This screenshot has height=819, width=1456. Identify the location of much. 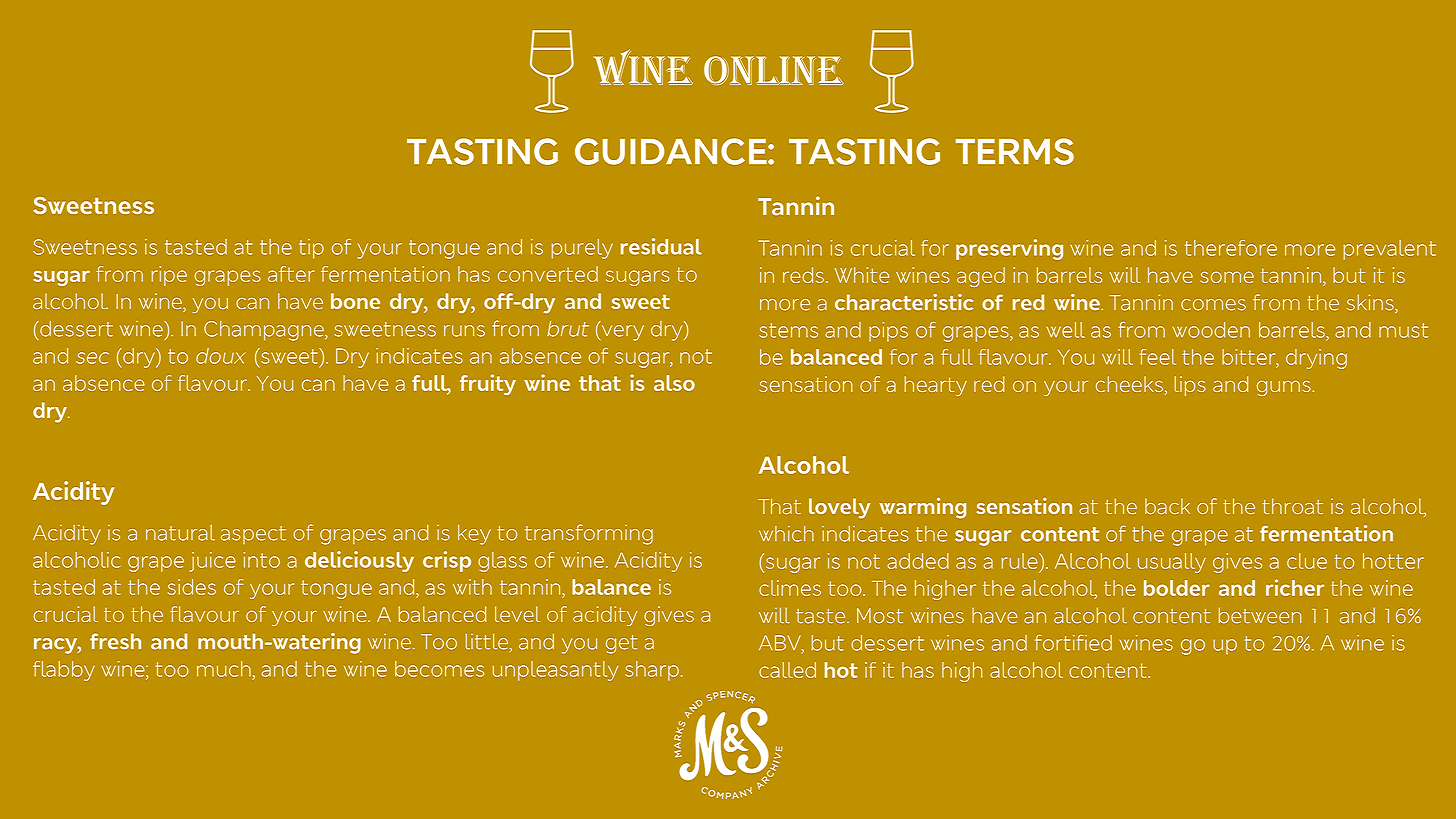
(224, 669).
